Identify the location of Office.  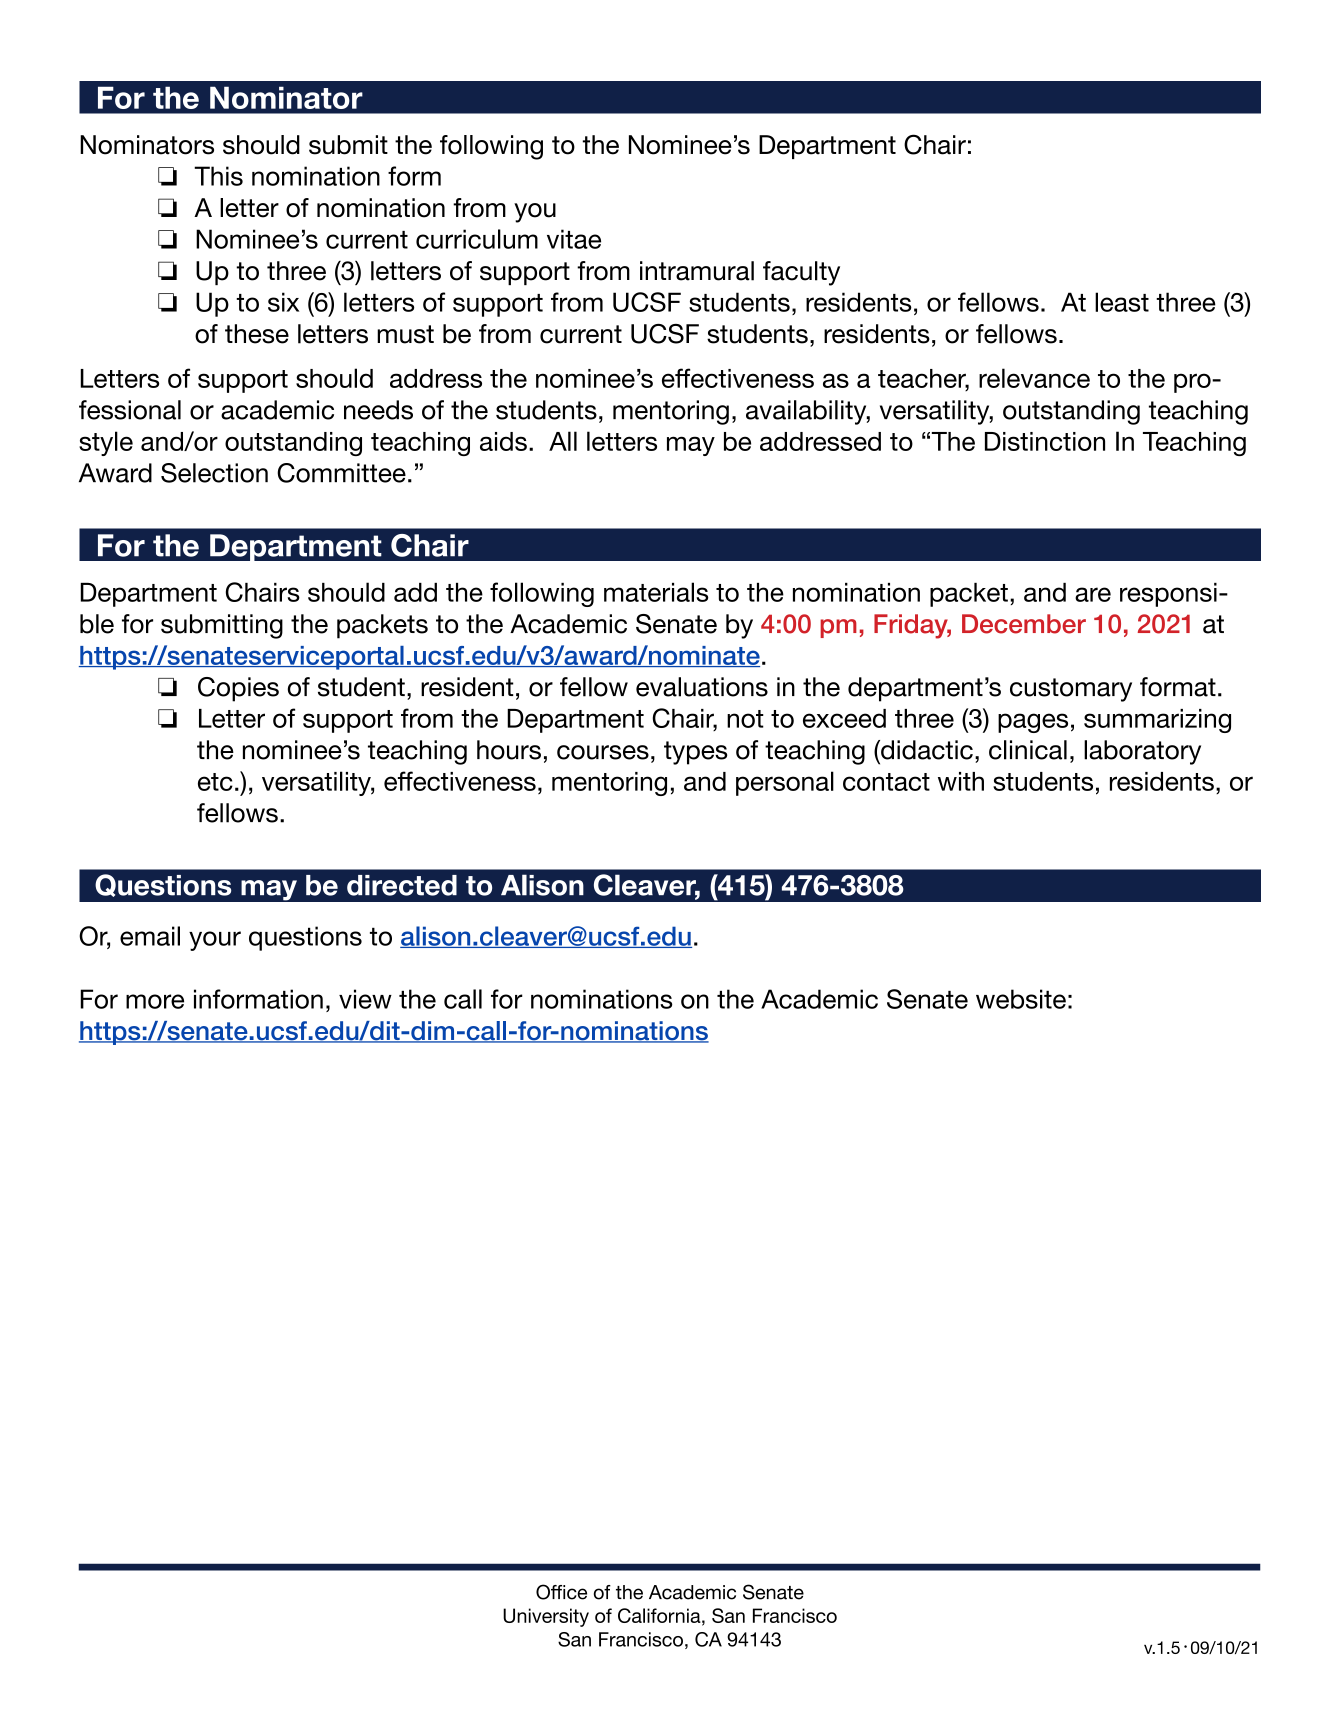
(561, 1592).
